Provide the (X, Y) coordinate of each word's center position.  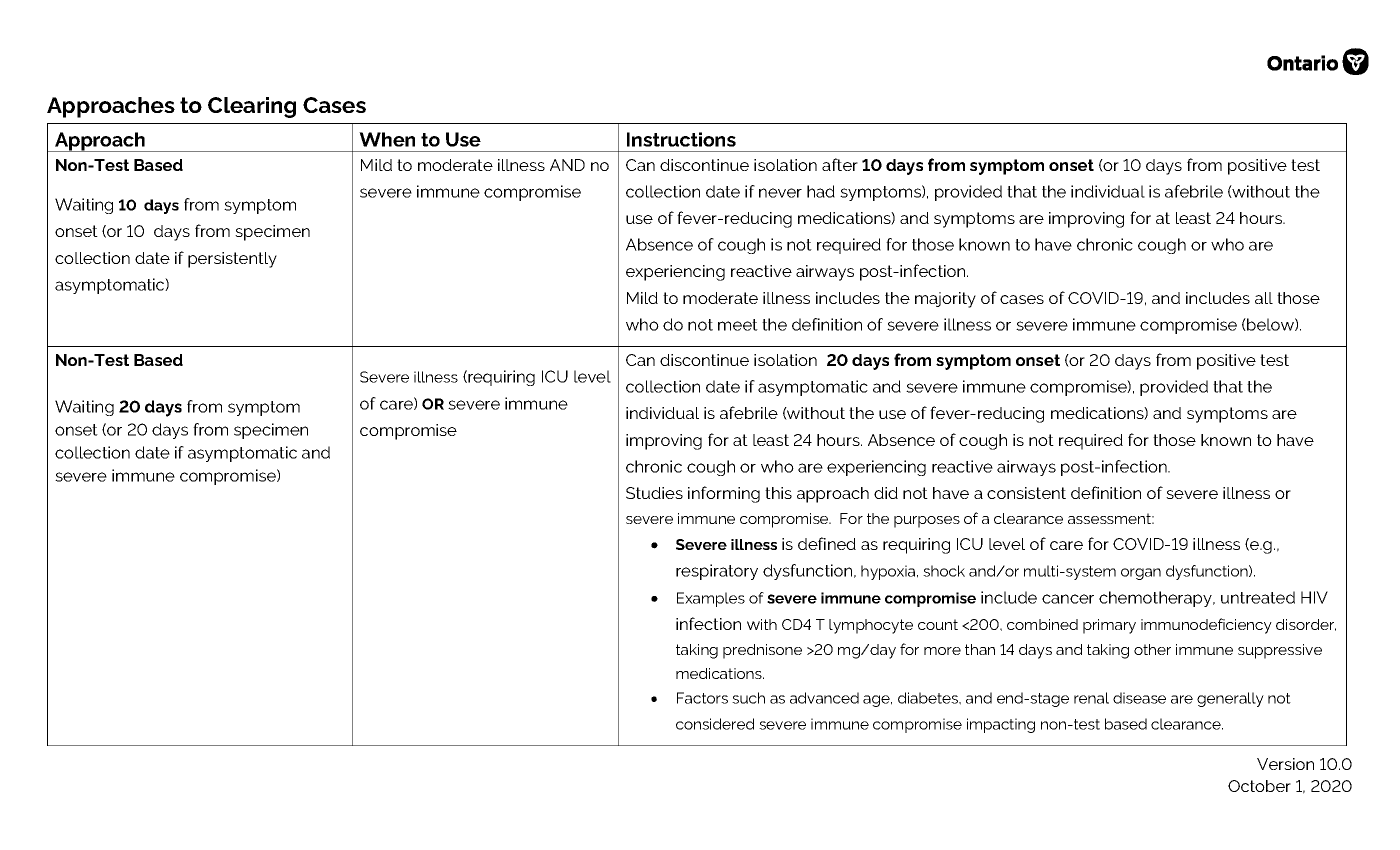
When (387, 139)
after (840, 164)
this (778, 493)
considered (715, 724)
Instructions (681, 139)
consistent (1026, 493)
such (748, 698)
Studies (654, 493)
